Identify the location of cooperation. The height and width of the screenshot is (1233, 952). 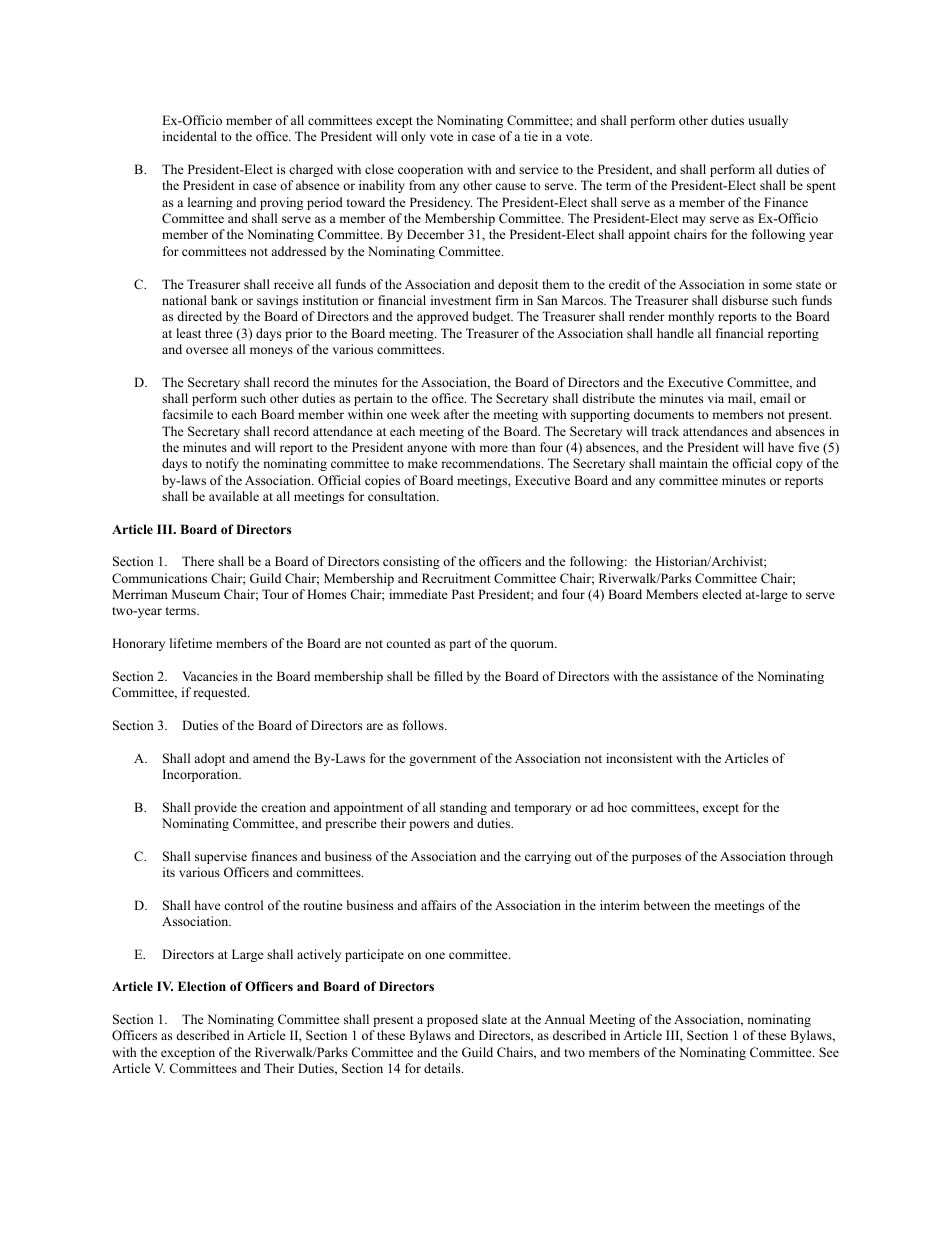
(430, 170).
